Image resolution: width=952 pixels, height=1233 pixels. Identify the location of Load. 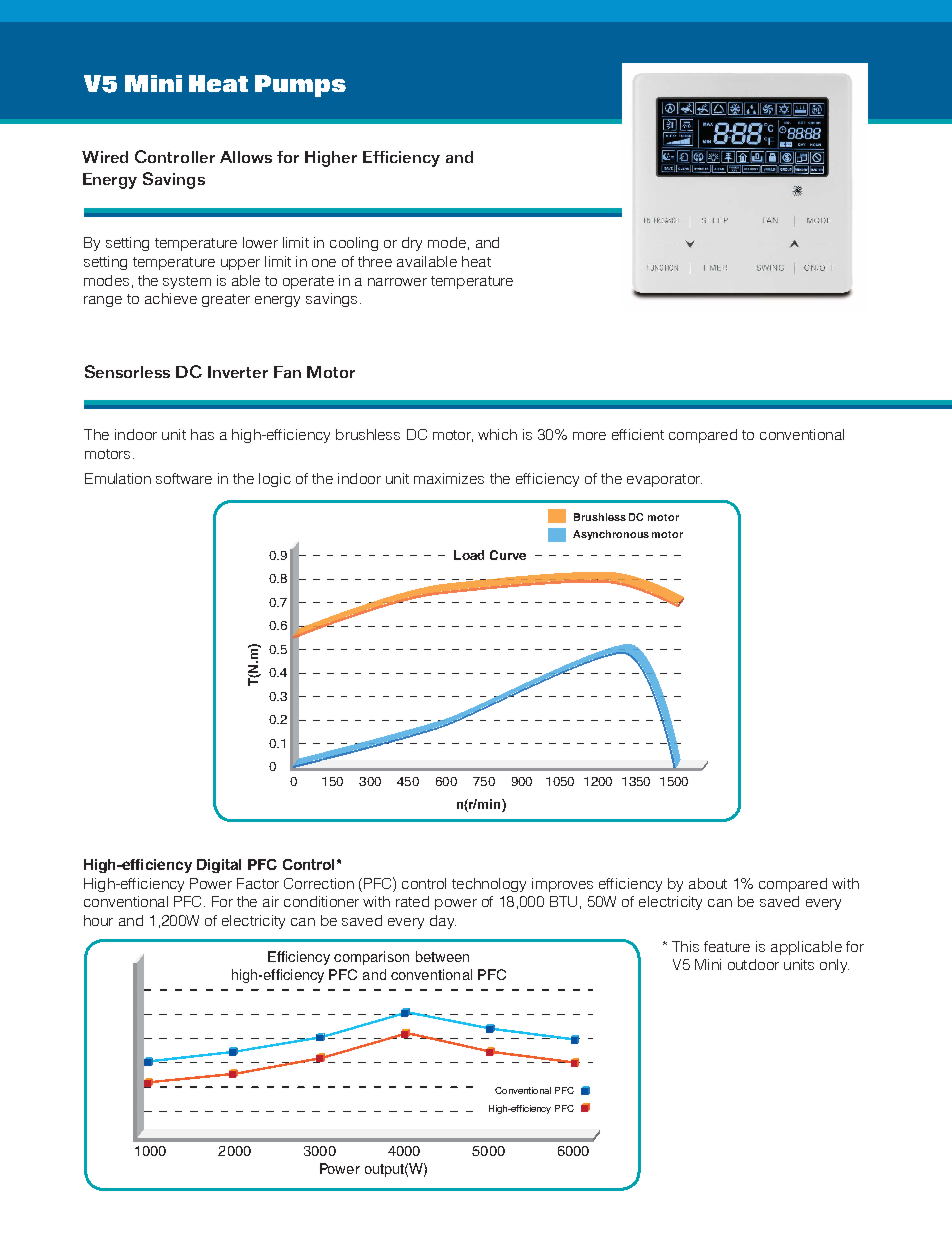
(469, 555).
